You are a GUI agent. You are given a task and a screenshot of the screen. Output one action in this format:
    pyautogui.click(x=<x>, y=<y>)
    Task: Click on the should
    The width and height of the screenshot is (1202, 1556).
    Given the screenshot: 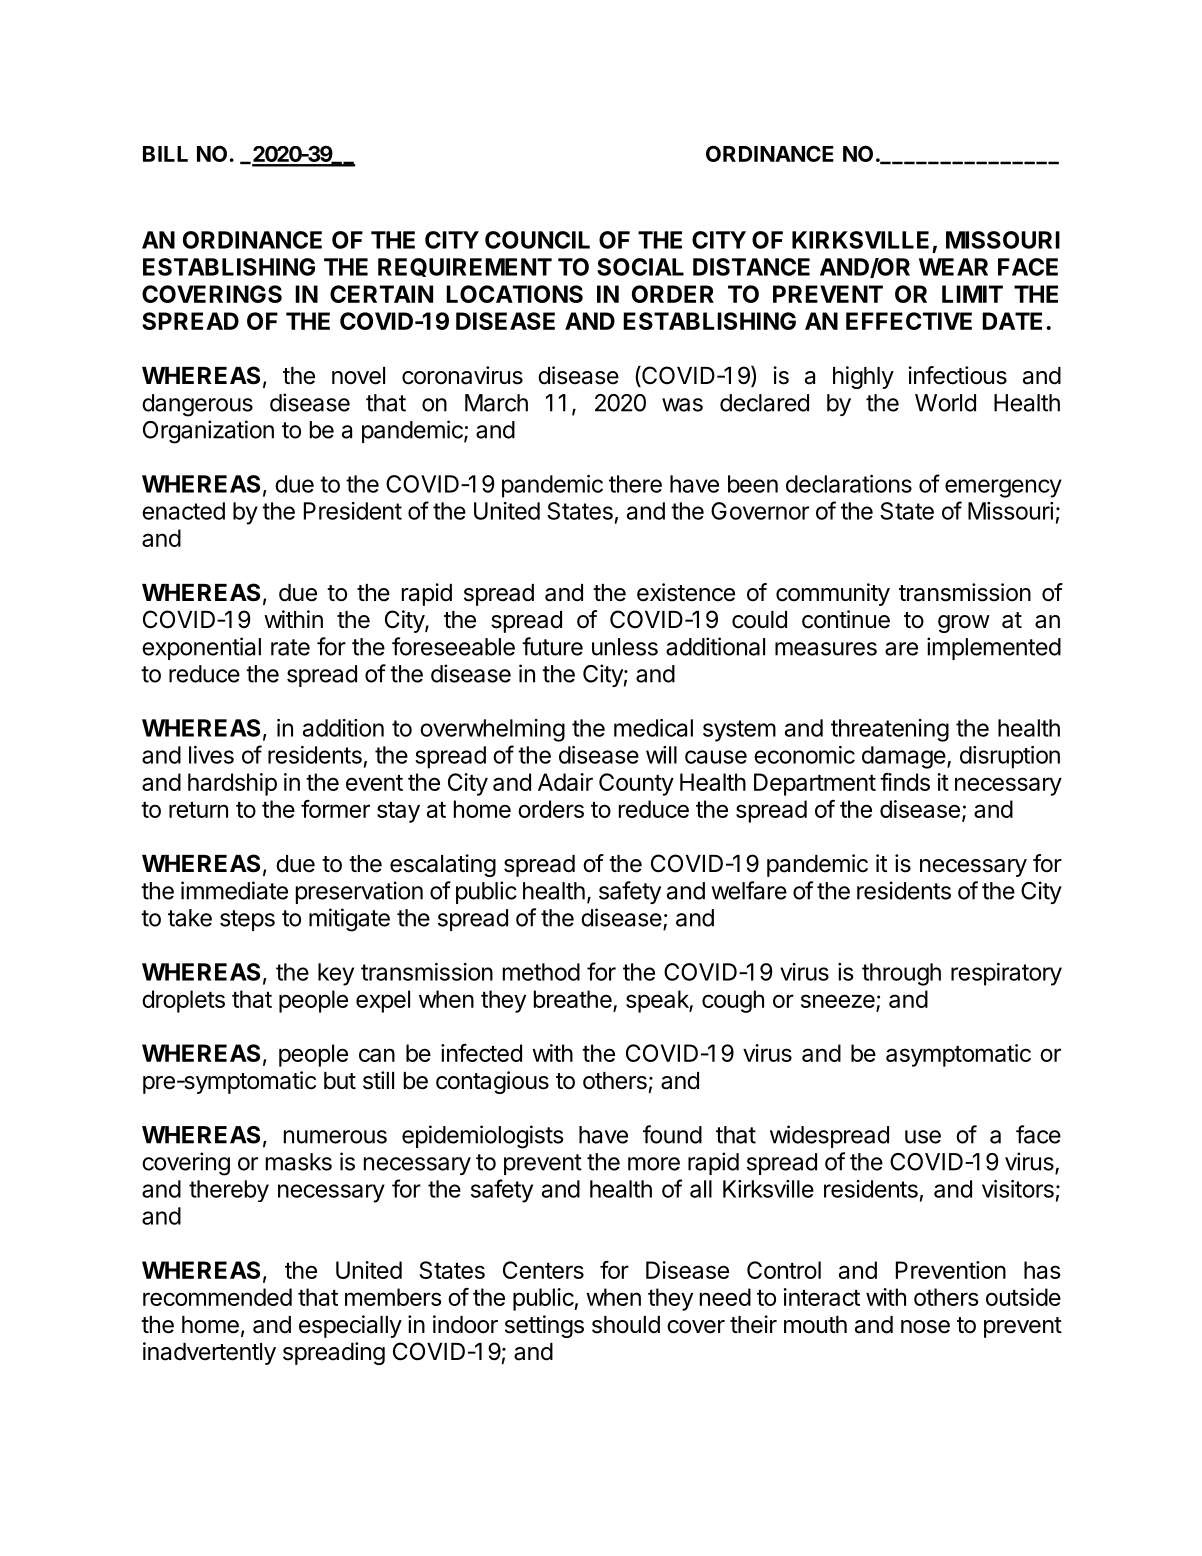 What is the action you would take?
    pyautogui.click(x=626, y=1325)
